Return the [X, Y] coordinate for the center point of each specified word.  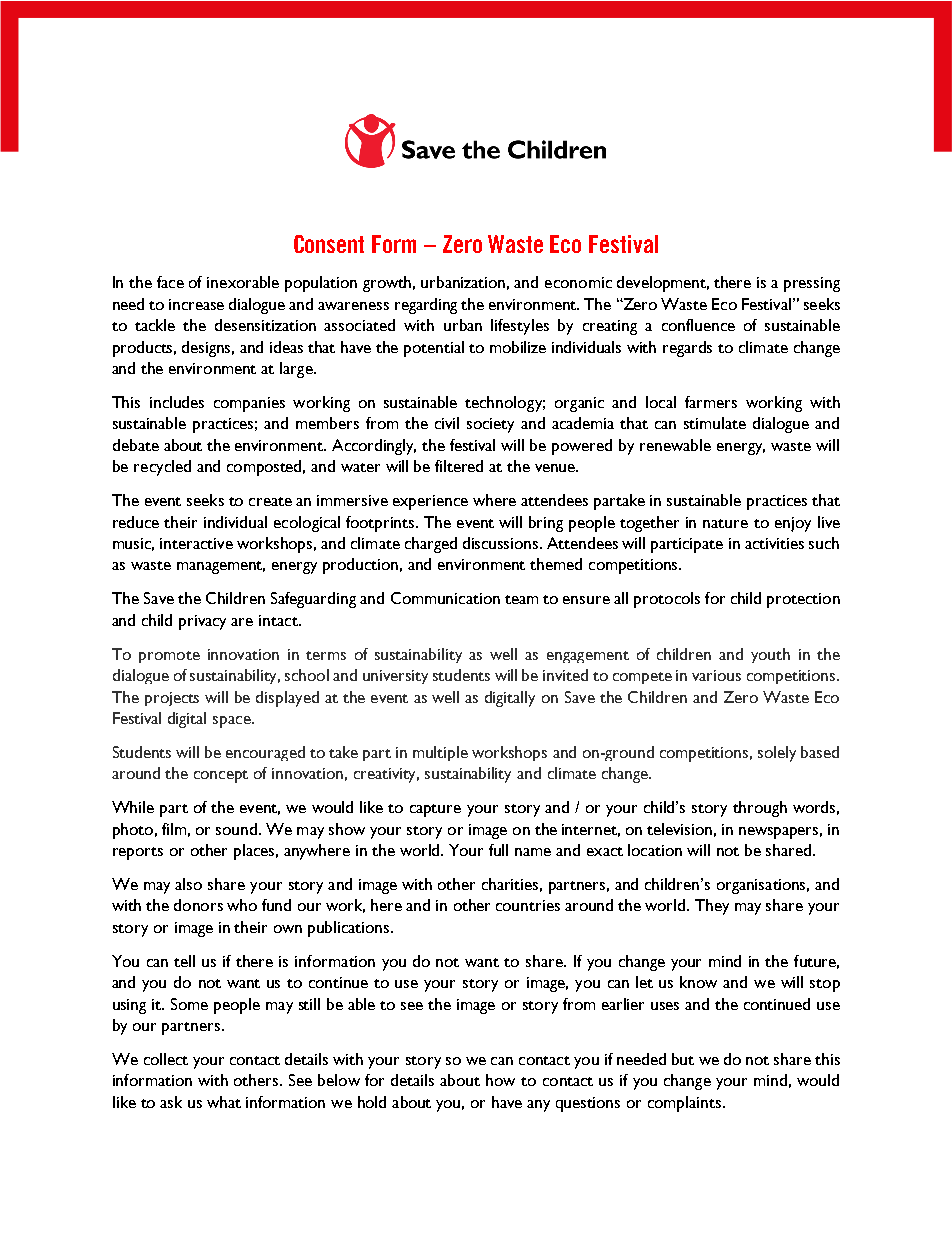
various [716, 675]
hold [372, 1102]
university [395, 677]
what [224, 1102]
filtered [459, 466]
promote [169, 657]
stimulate [715, 423]
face [170, 282]
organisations [763, 886]
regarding [426, 306]
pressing [812, 284]
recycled [162, 468]
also [188, 884]
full [498, 850]
